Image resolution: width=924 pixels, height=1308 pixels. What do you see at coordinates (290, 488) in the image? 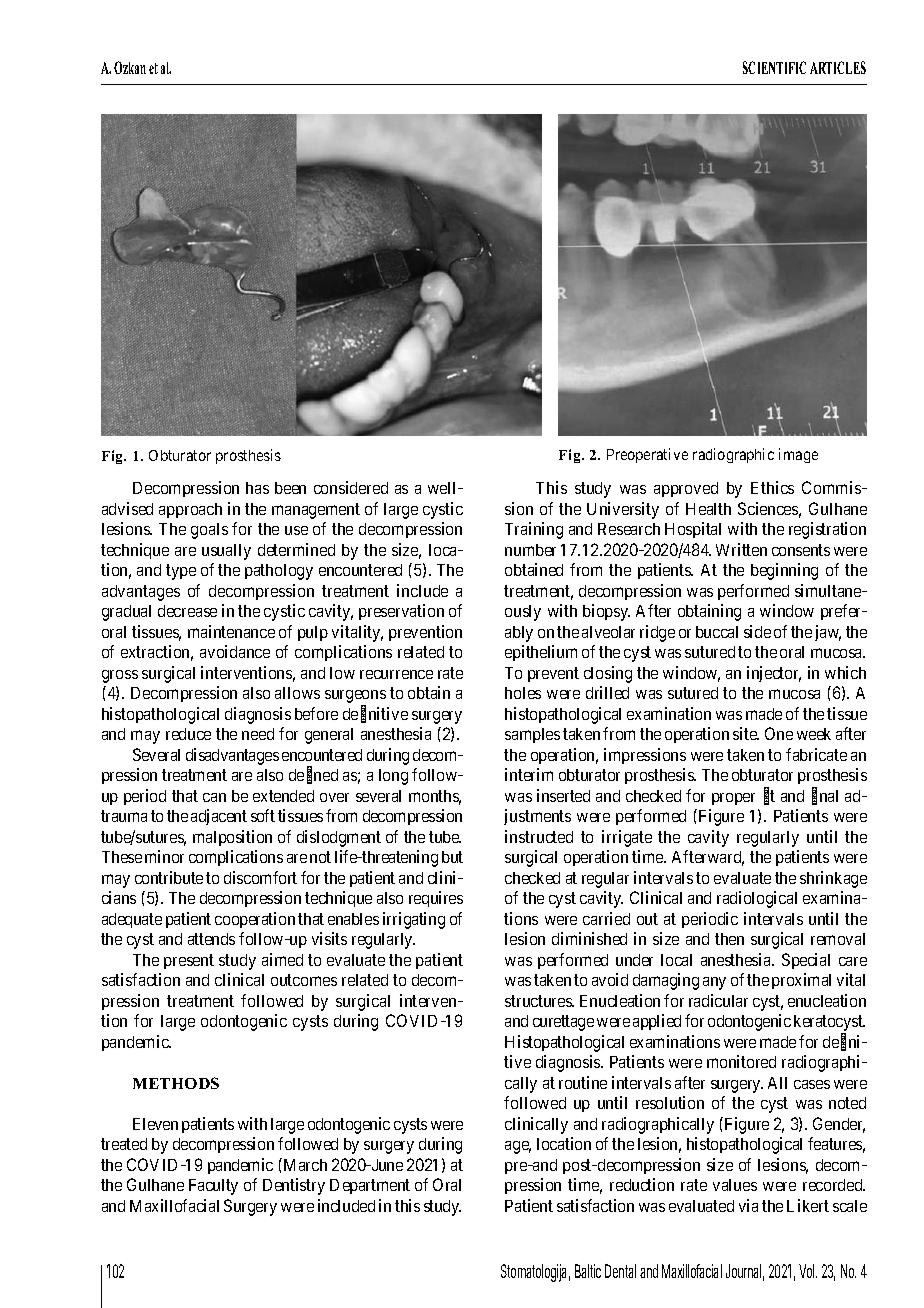
I see `been` at bounding box center [290, 488].
